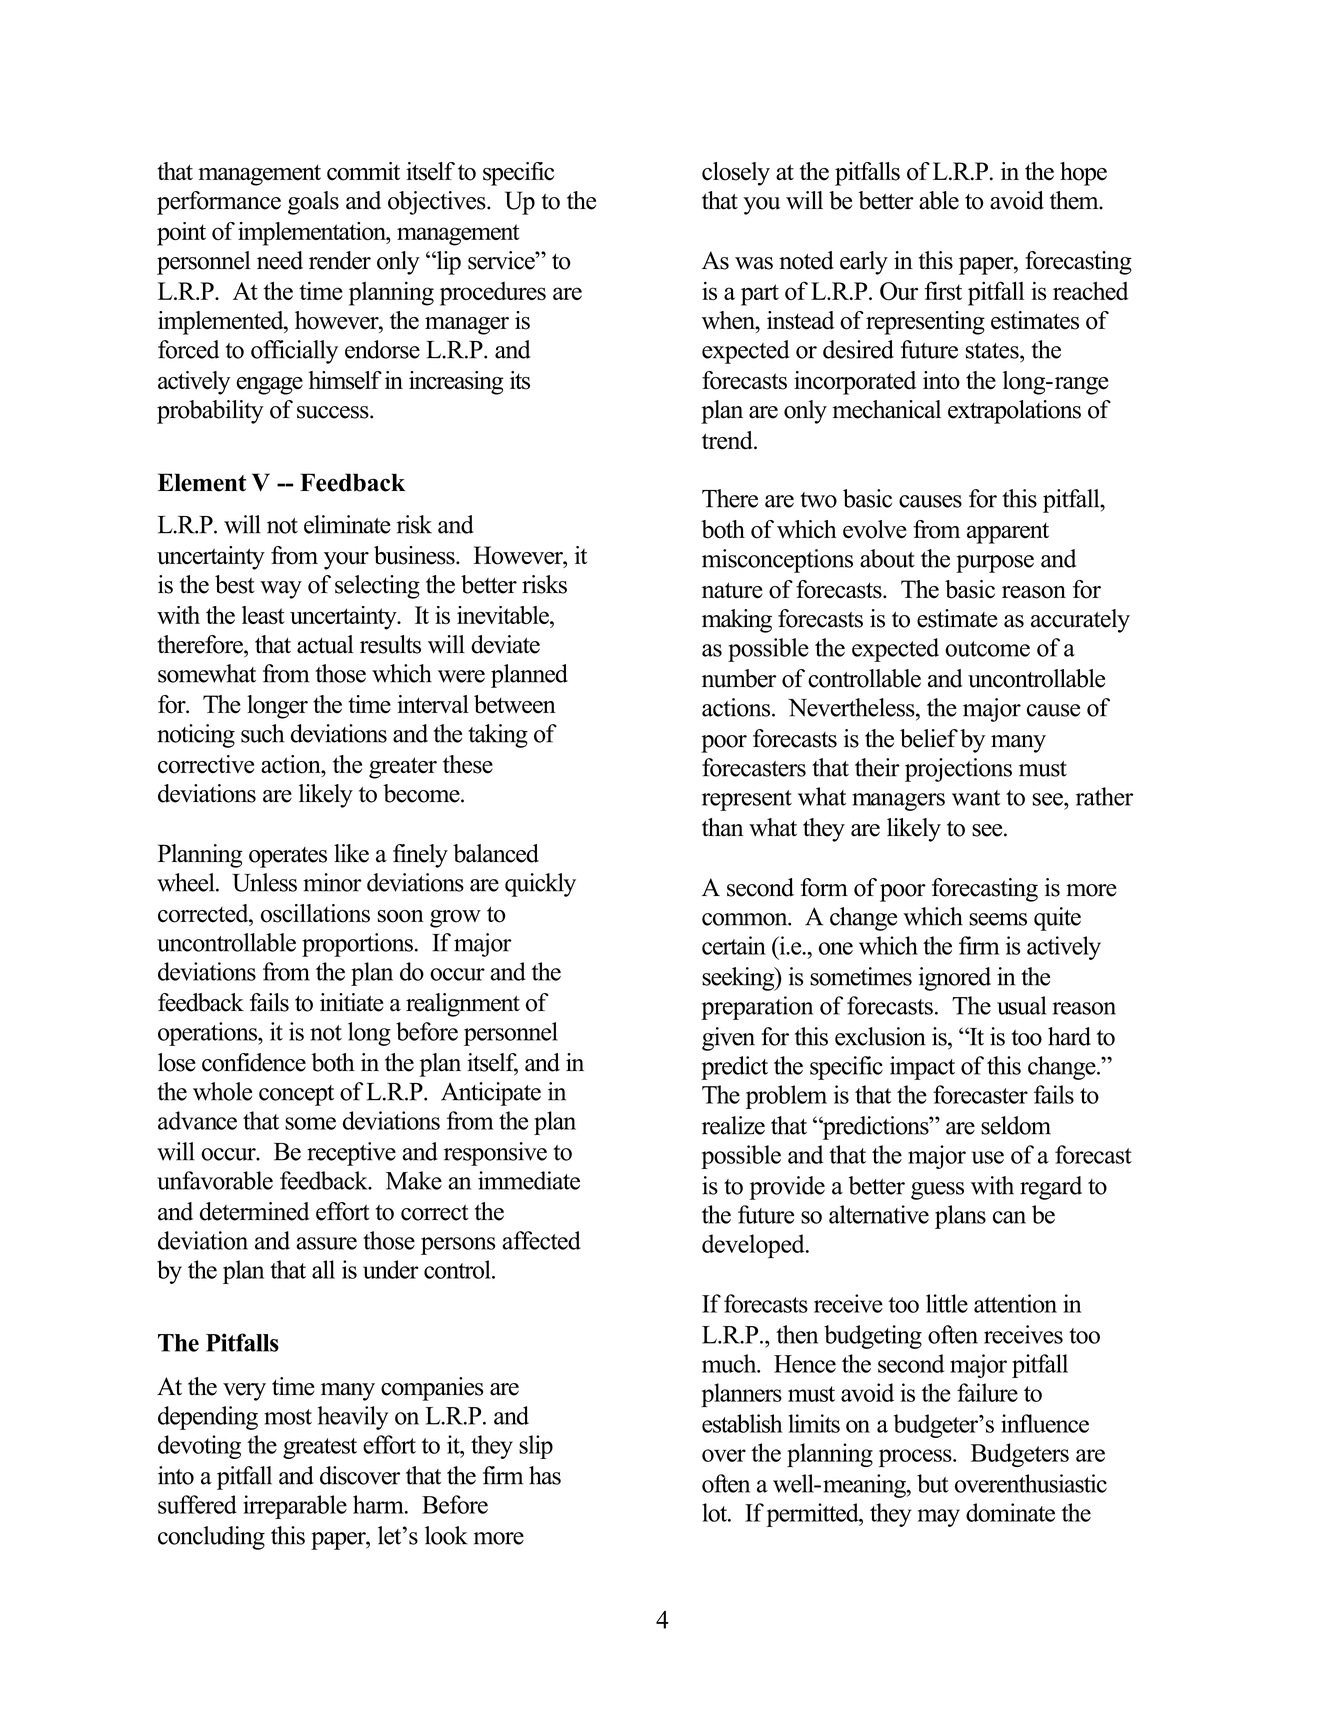  Describe the element at coordinates (987, 649) in the screenshot. I see `outcome` at that location.
